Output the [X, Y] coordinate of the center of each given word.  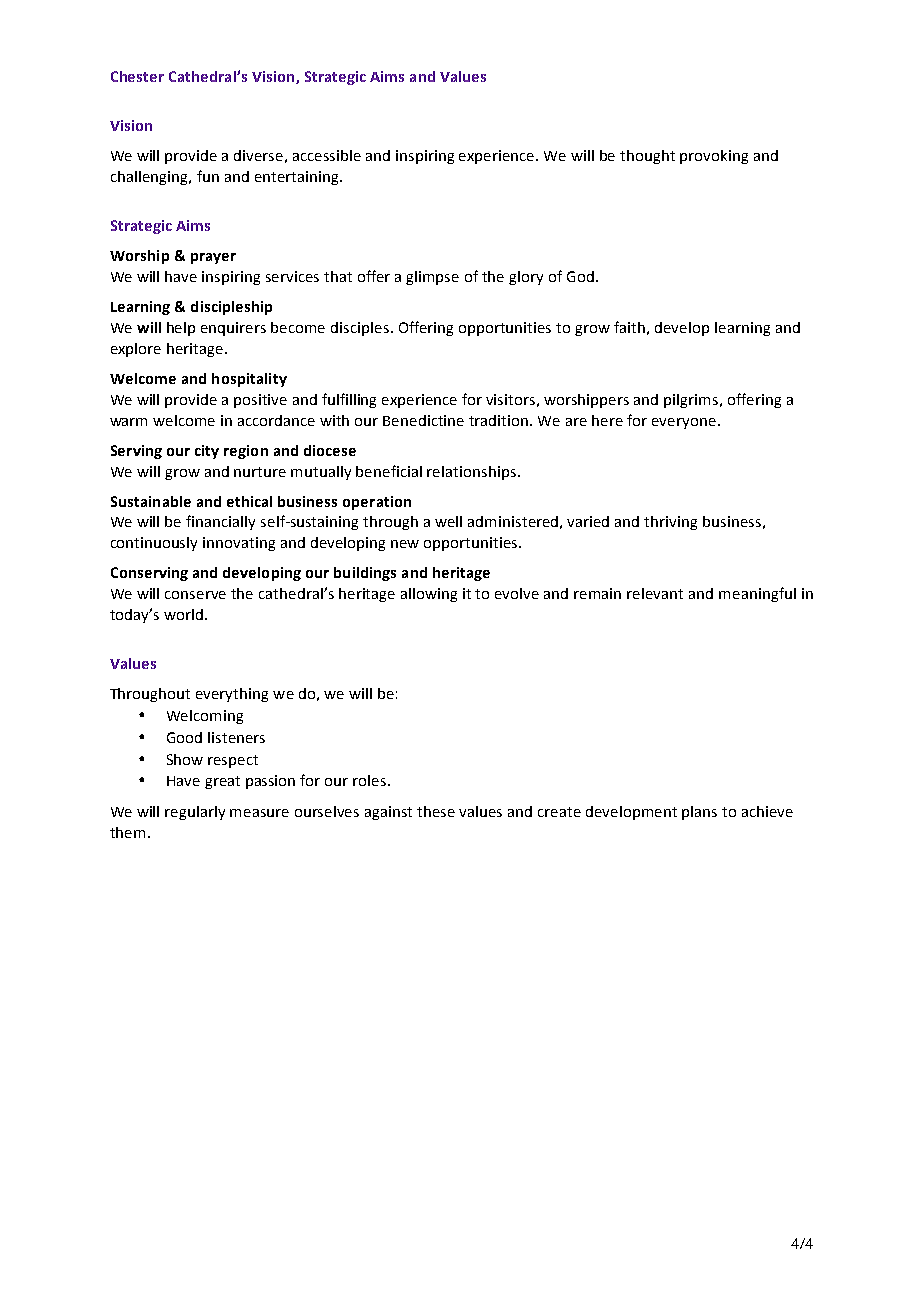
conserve [195, 595]
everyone [684, 423]
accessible [327, 155]
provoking [714, 157]
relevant [655, 593]
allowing [429, 595]
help [181, 329]
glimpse [432, 278]
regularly [195, 813]
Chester [137, 76]
